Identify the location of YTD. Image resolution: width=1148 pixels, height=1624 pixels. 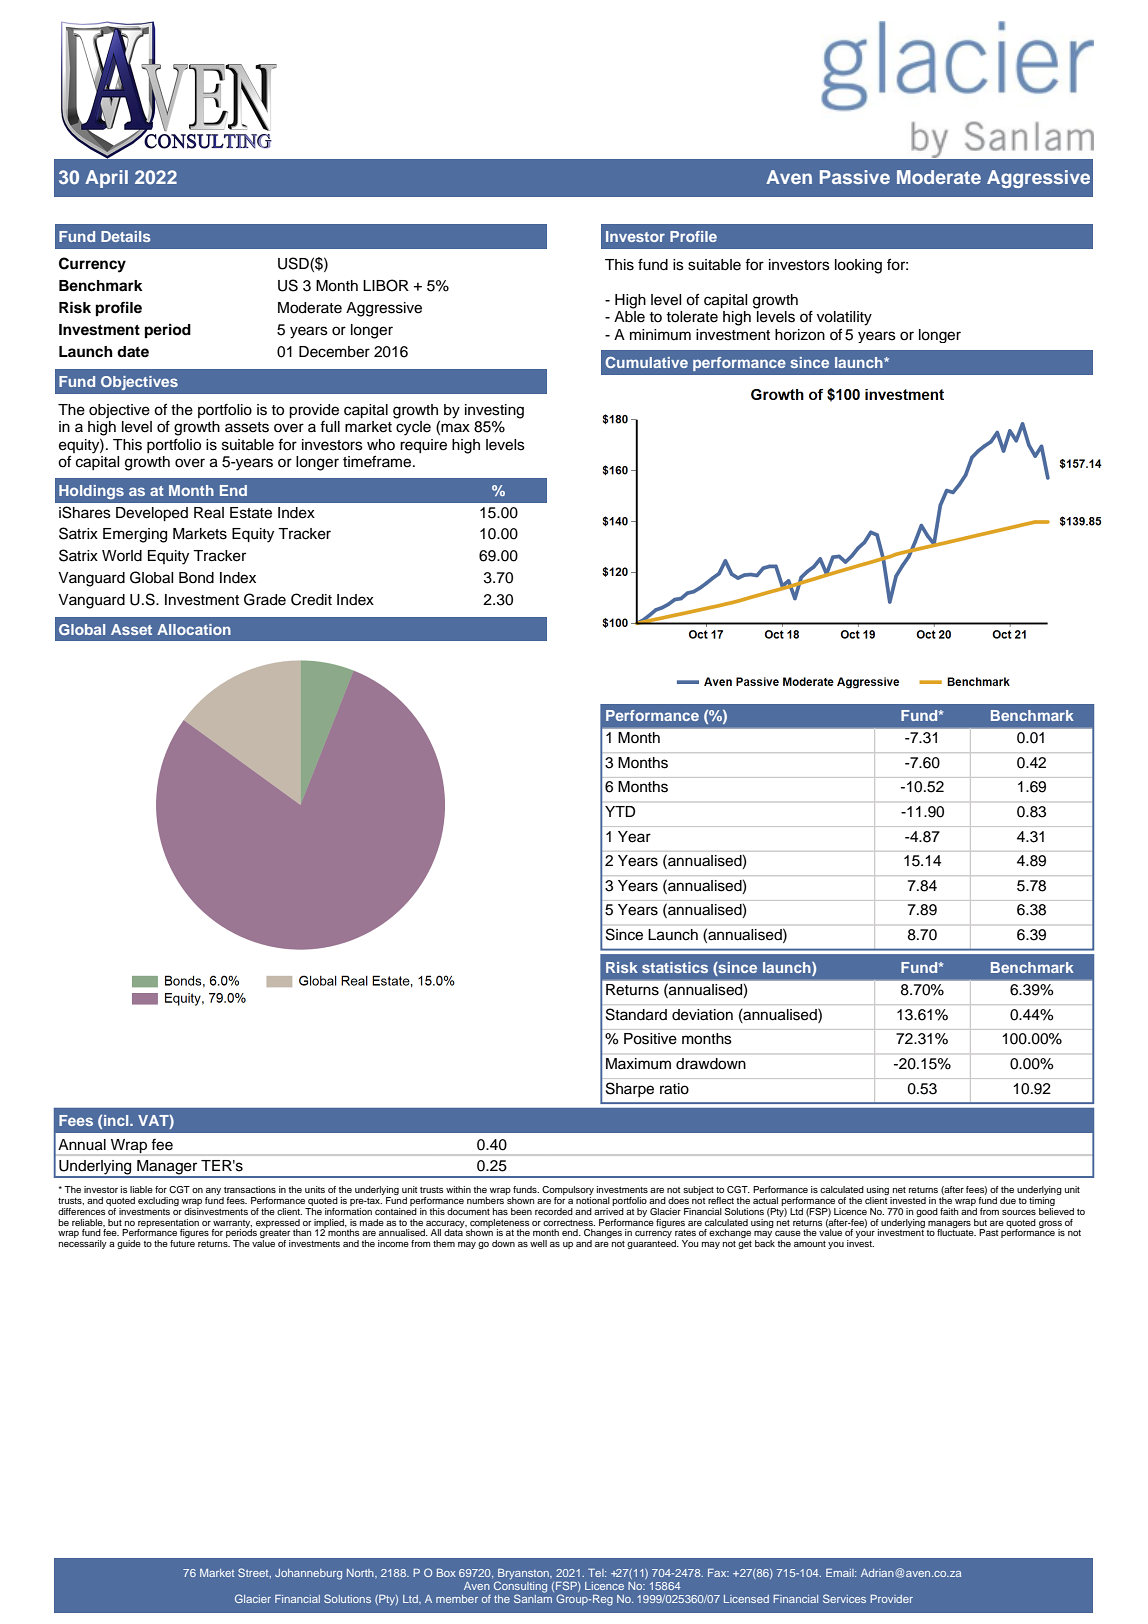
(620, 811).
